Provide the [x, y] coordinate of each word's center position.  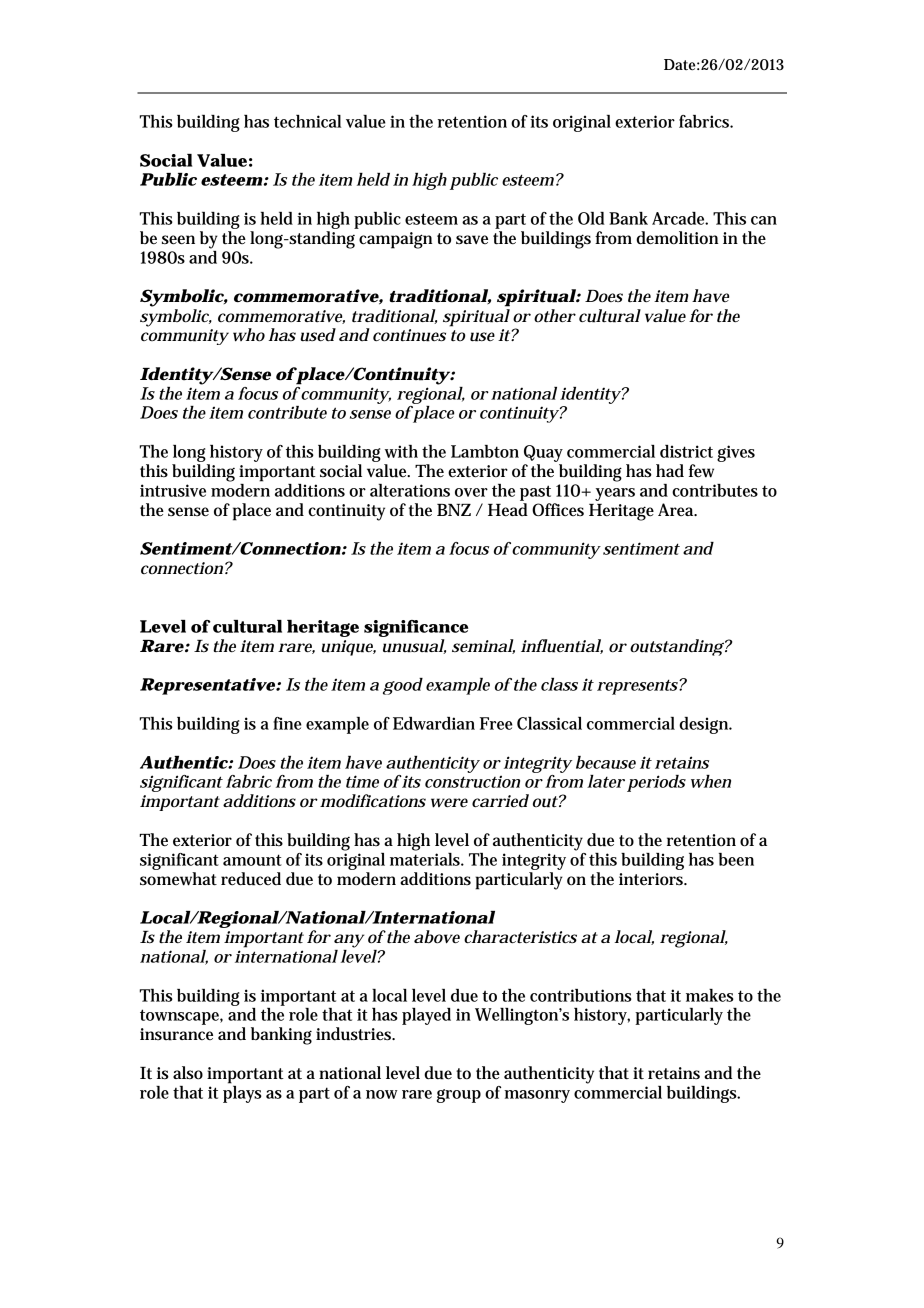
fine [287, 723]
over [471, 492]
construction [472, 781]
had [670, 471]
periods [656, 783]
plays [242, 1093]
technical [307, 121]
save [472, 239]
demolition [677, 238]
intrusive [173, 490]
